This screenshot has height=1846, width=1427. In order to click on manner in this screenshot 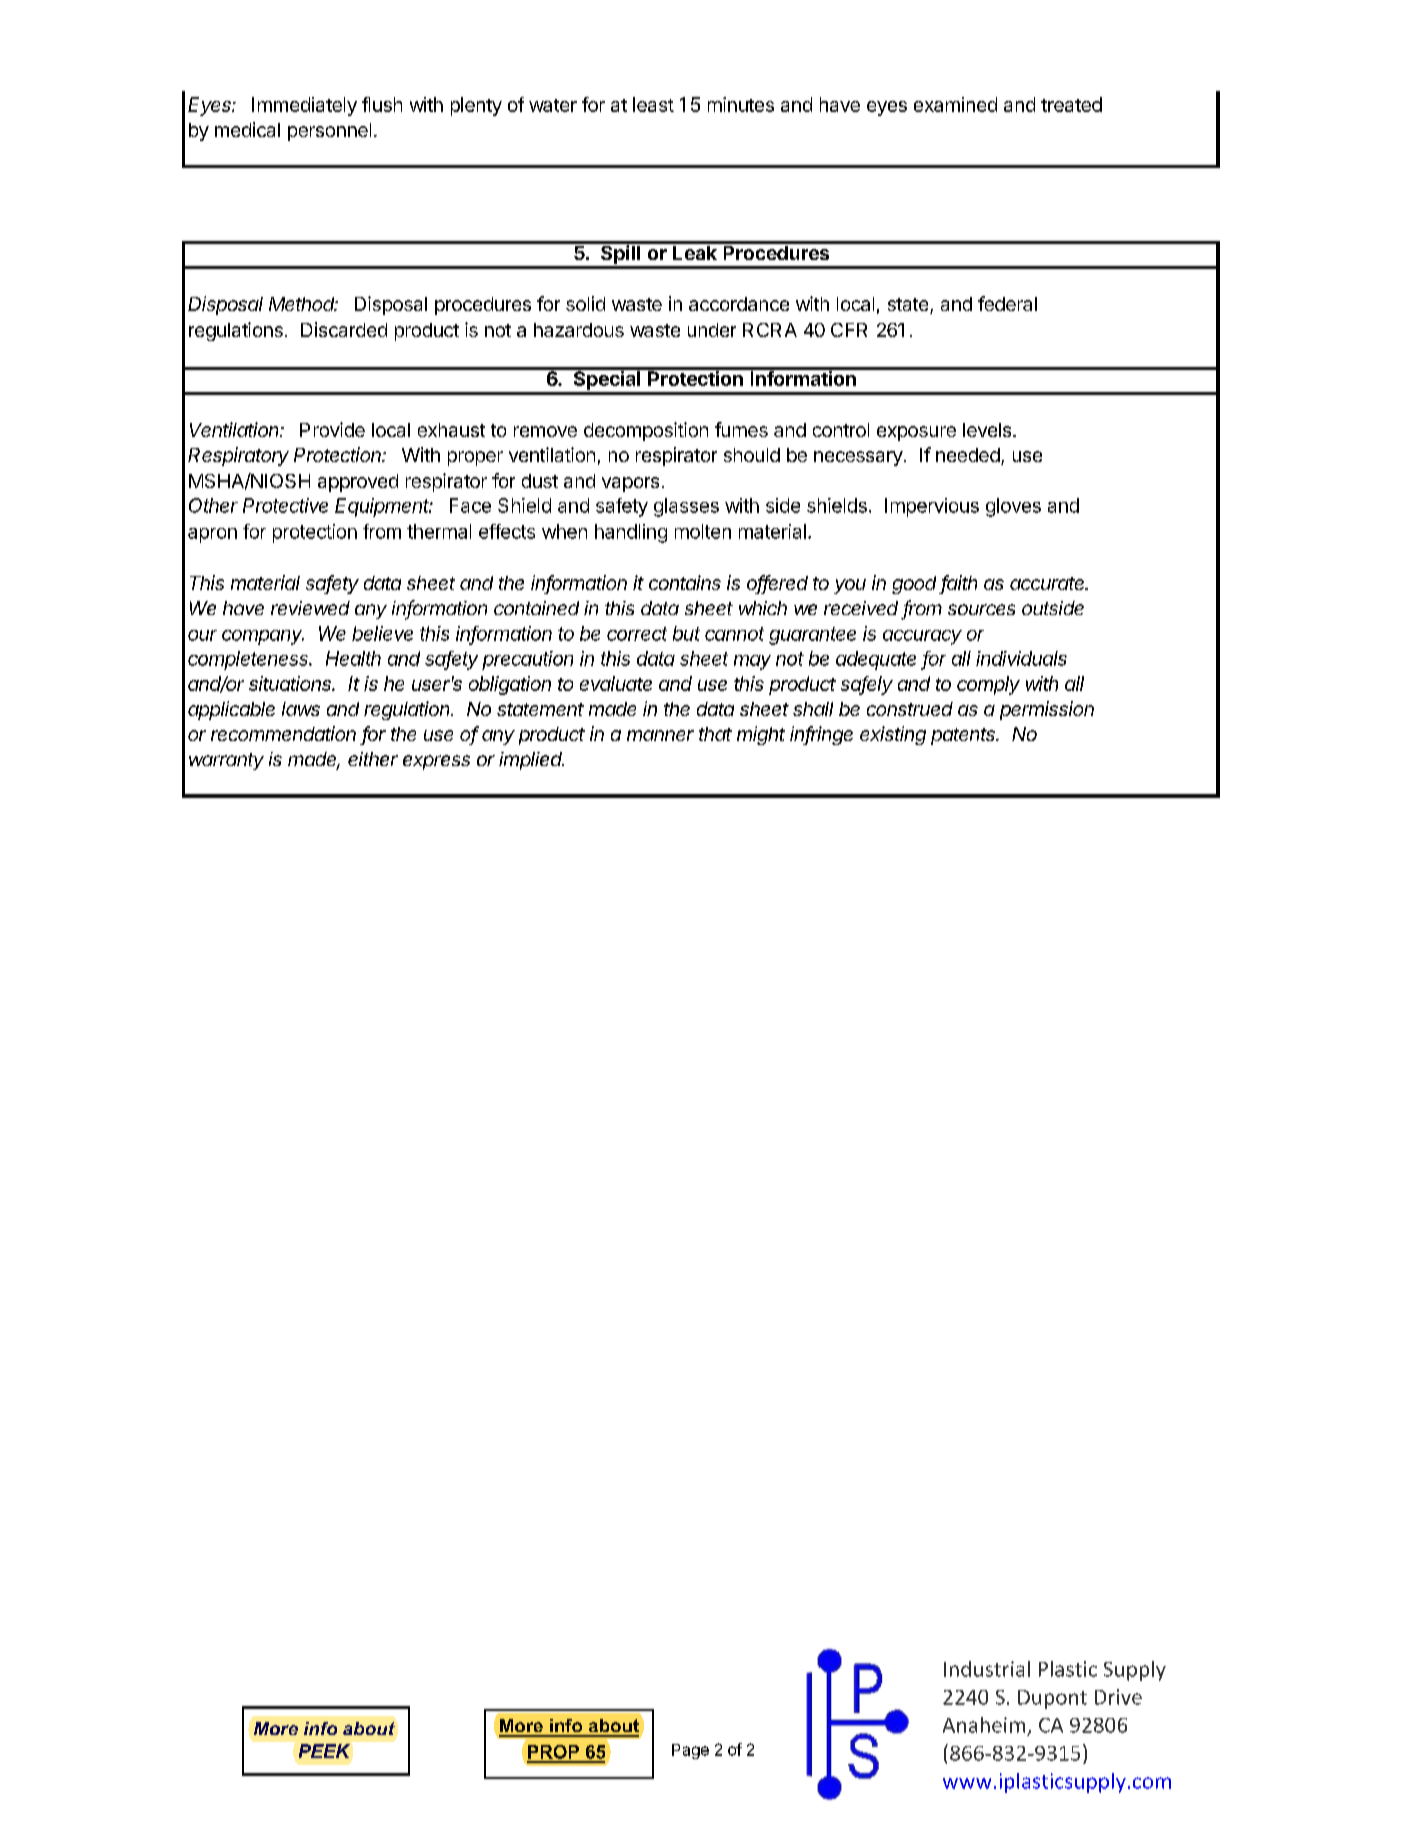, I will do `click(660, 735)`.
